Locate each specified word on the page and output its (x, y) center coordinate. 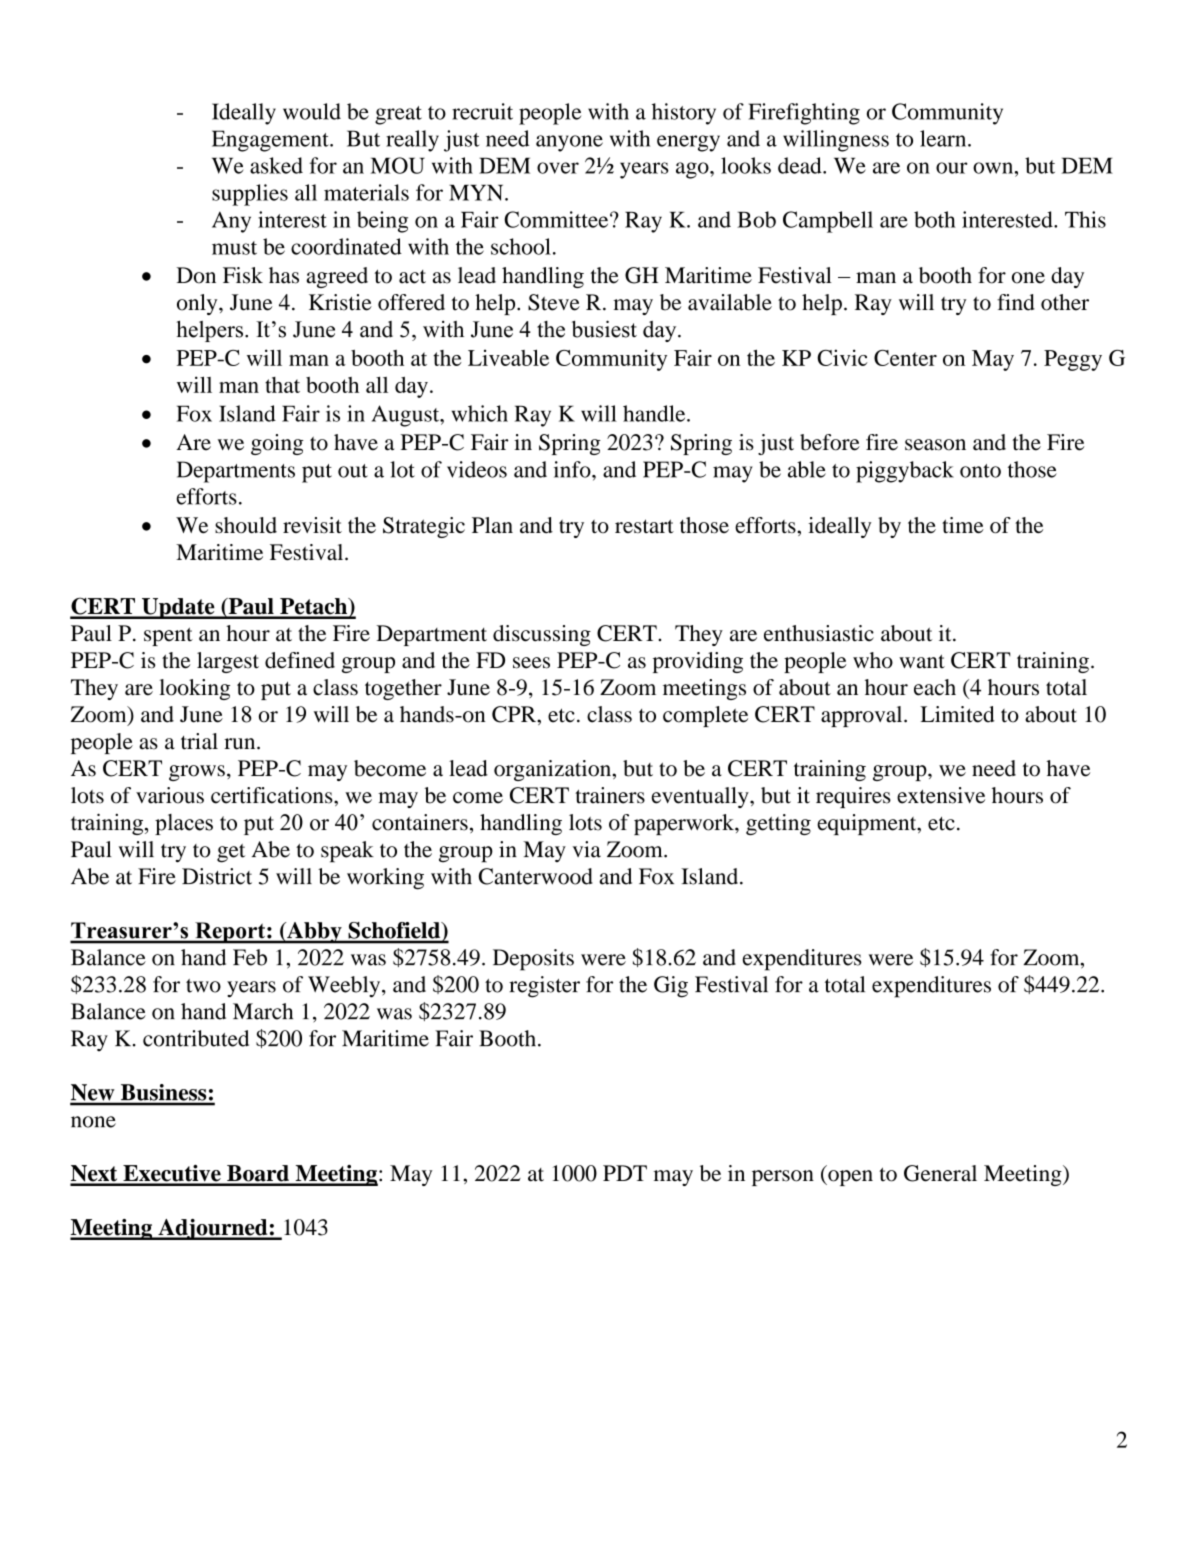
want (922, 661)
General (940, 1173)
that (282, 385)
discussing (542, 635)
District (217, 876)
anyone (569, 143)
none (93, 1122)
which (480, 413)
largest (228, 662)
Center (905, 358)
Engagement (271, 141)
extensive (941, 795)
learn (944, 138)
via (586, 849)
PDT (625, 1173)
